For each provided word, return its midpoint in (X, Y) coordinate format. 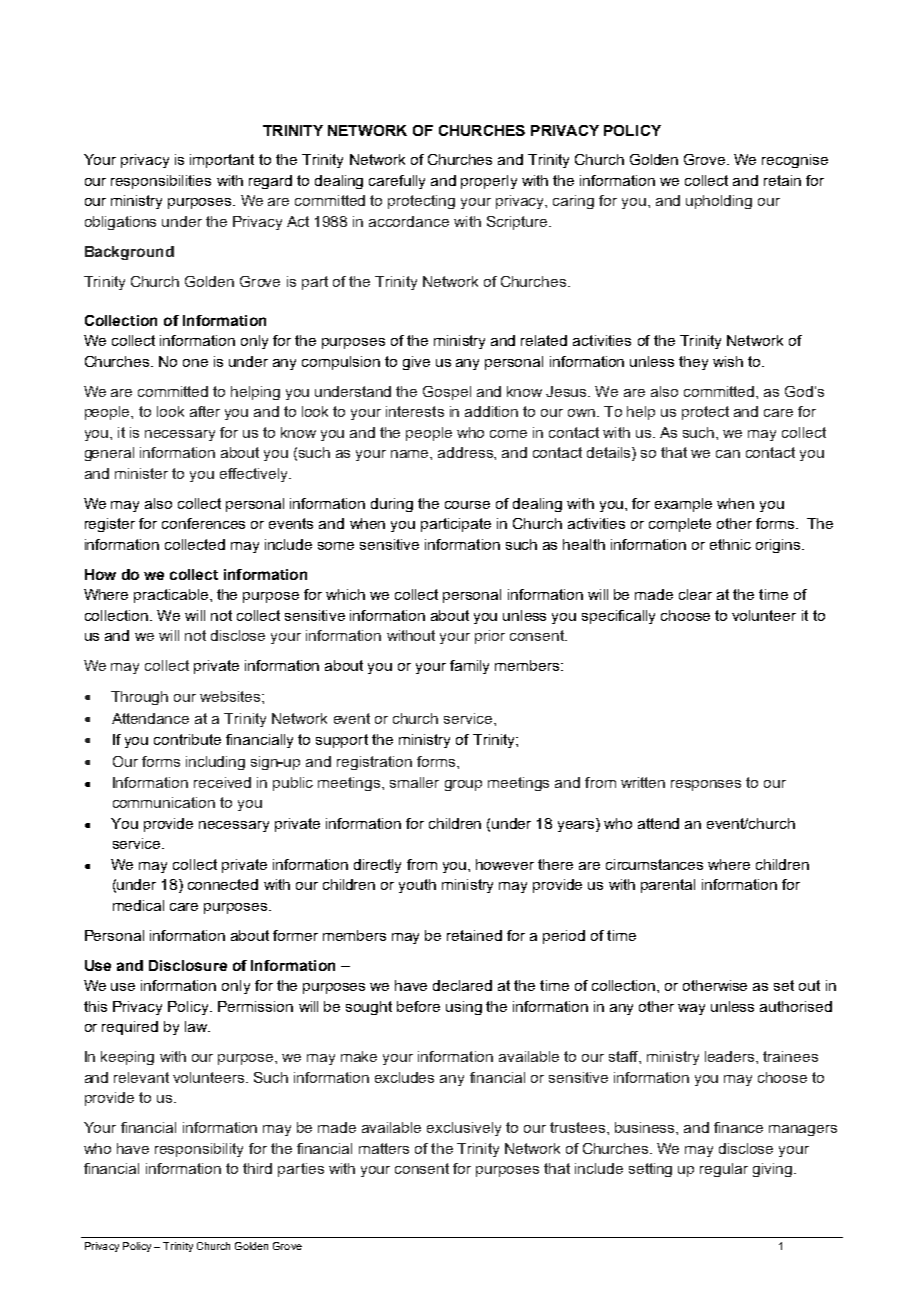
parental (668, 886)
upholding (719, 202)
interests (415, 411)
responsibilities (161, 182)
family (469, 667)
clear (695, 594)
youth (417, 886)
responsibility (199, 1150)
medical (138, 905)
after (205, 411)
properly (489, 182)
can (728, 454)
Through (139, 698)
